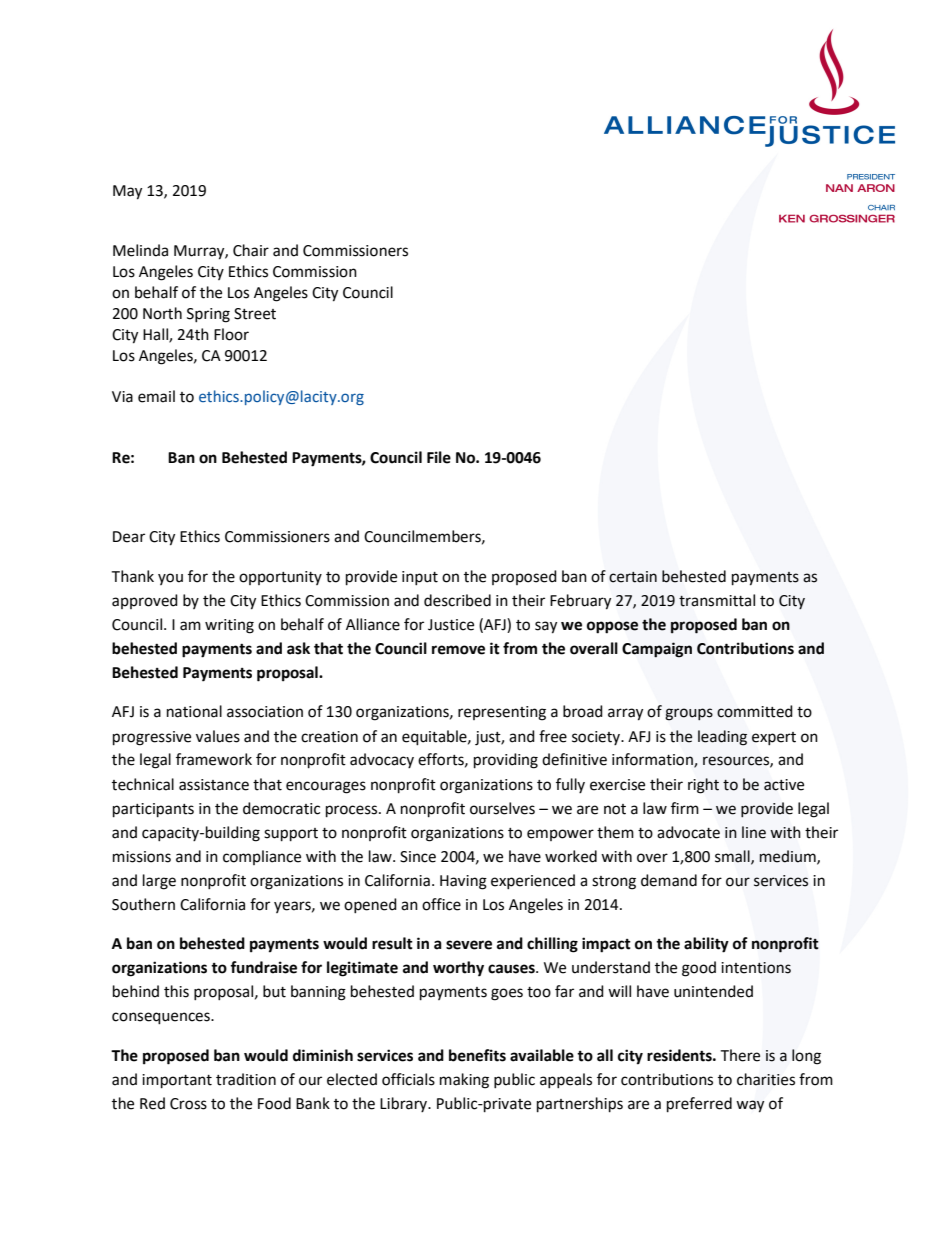 The width and height of the screenshot is (952, 1233). What do you see at coordinates (177, 1081) in the screenshot?
I see `important` at bounding box center [177, 1081].
